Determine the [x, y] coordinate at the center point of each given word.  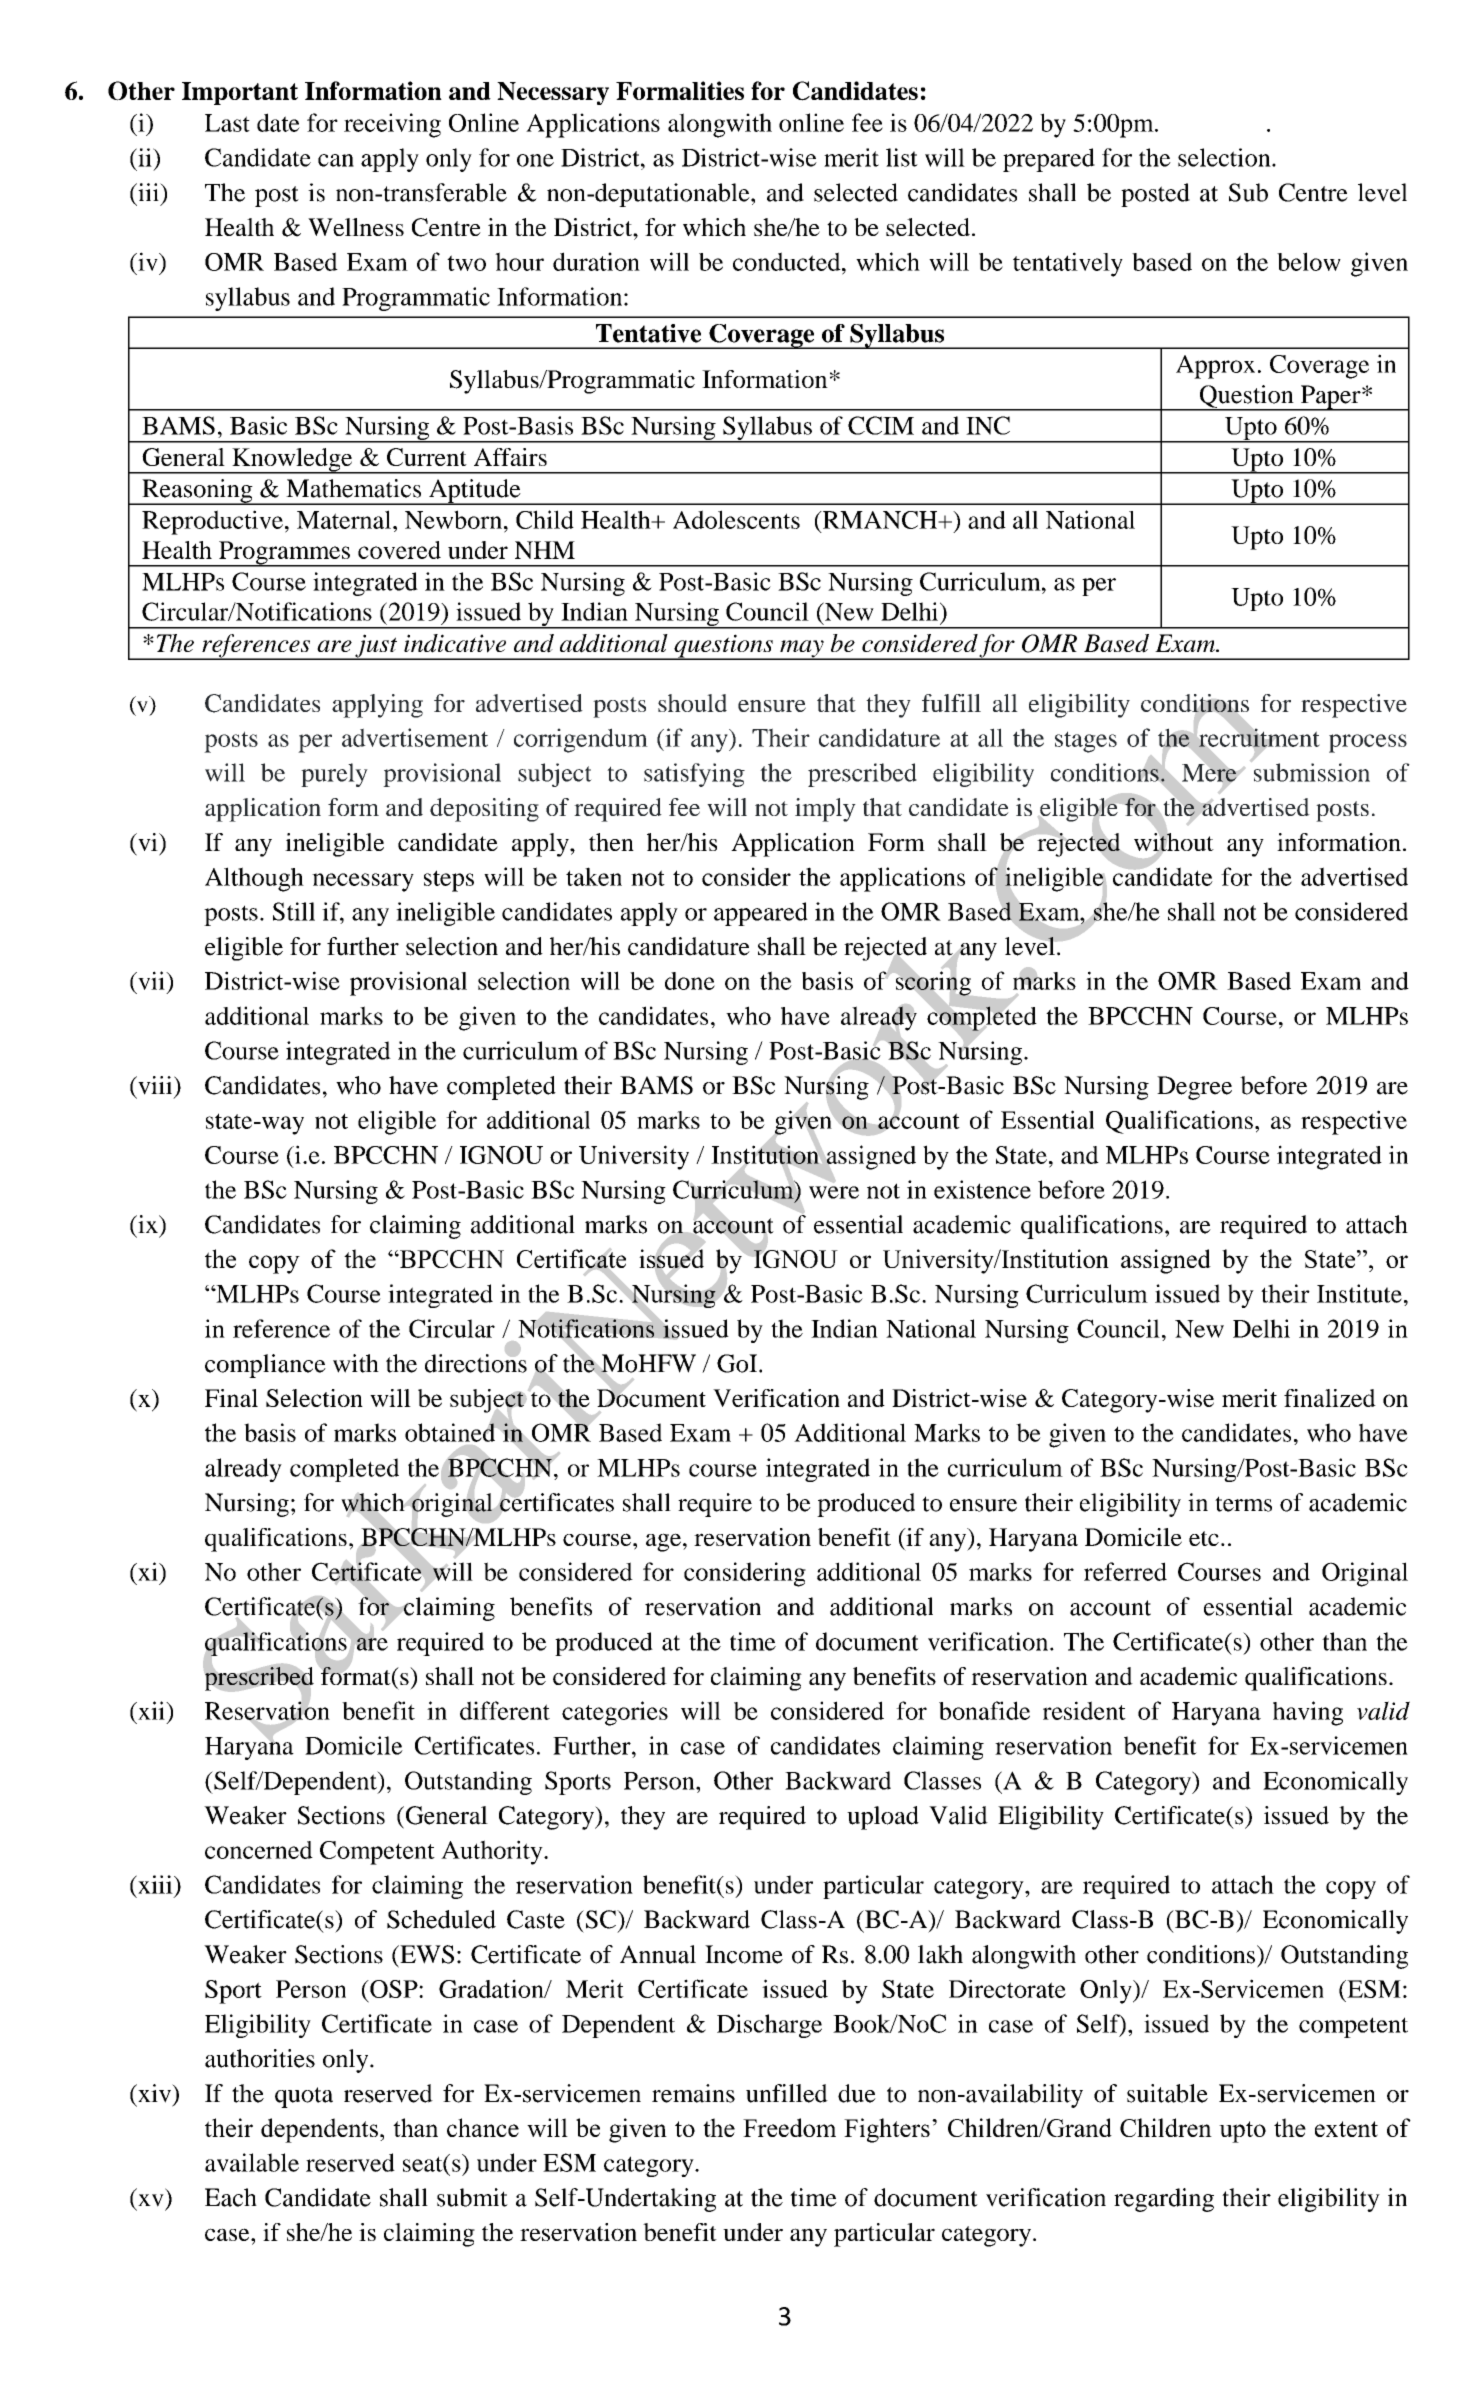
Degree [1194, 1088]
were [834, 1192]
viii [155, 1085]
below [1309, 261]
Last [227, 123]
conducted [788, 261]
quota [304, 2097]
